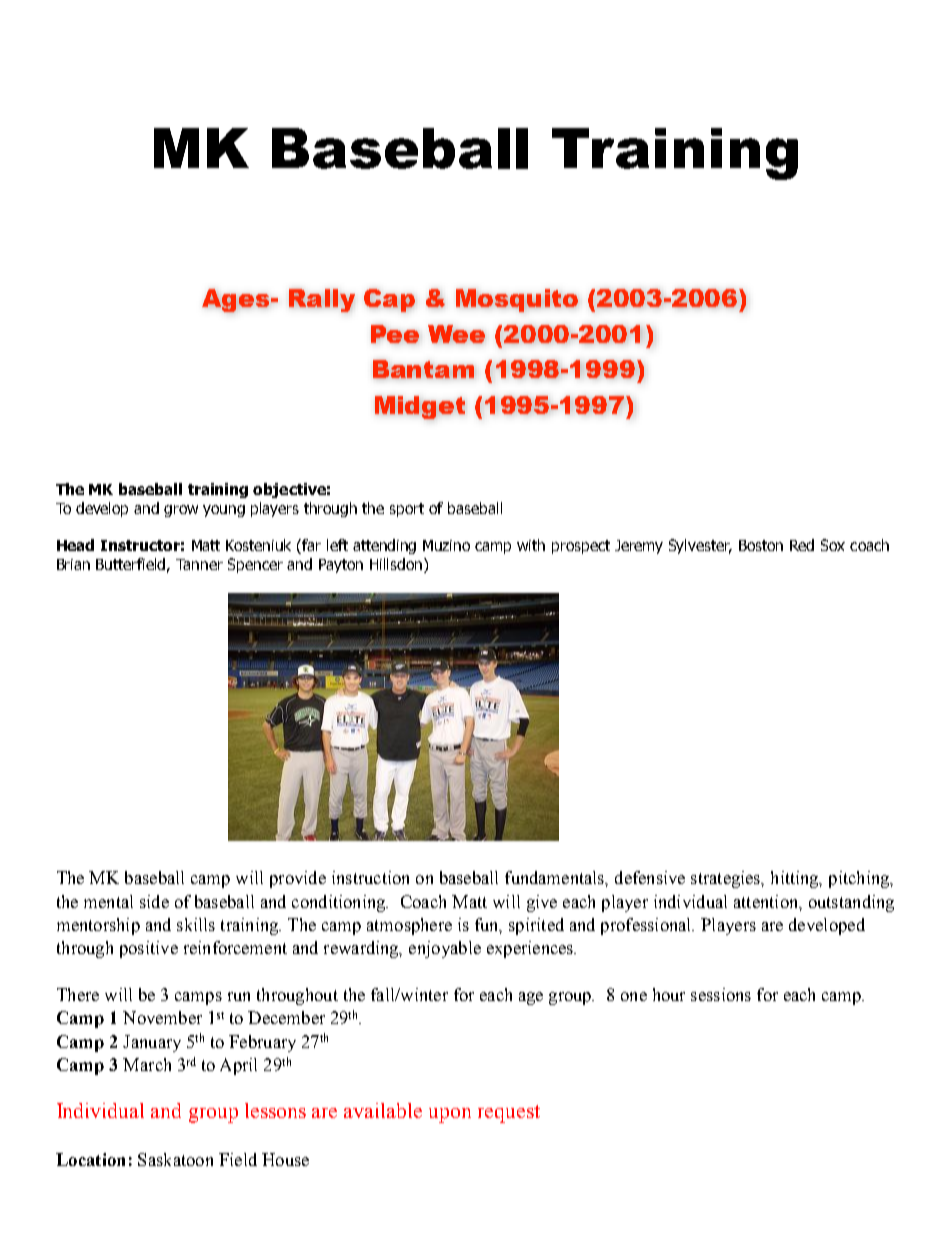  I want to click on Mosquito, so click(517, 300).
